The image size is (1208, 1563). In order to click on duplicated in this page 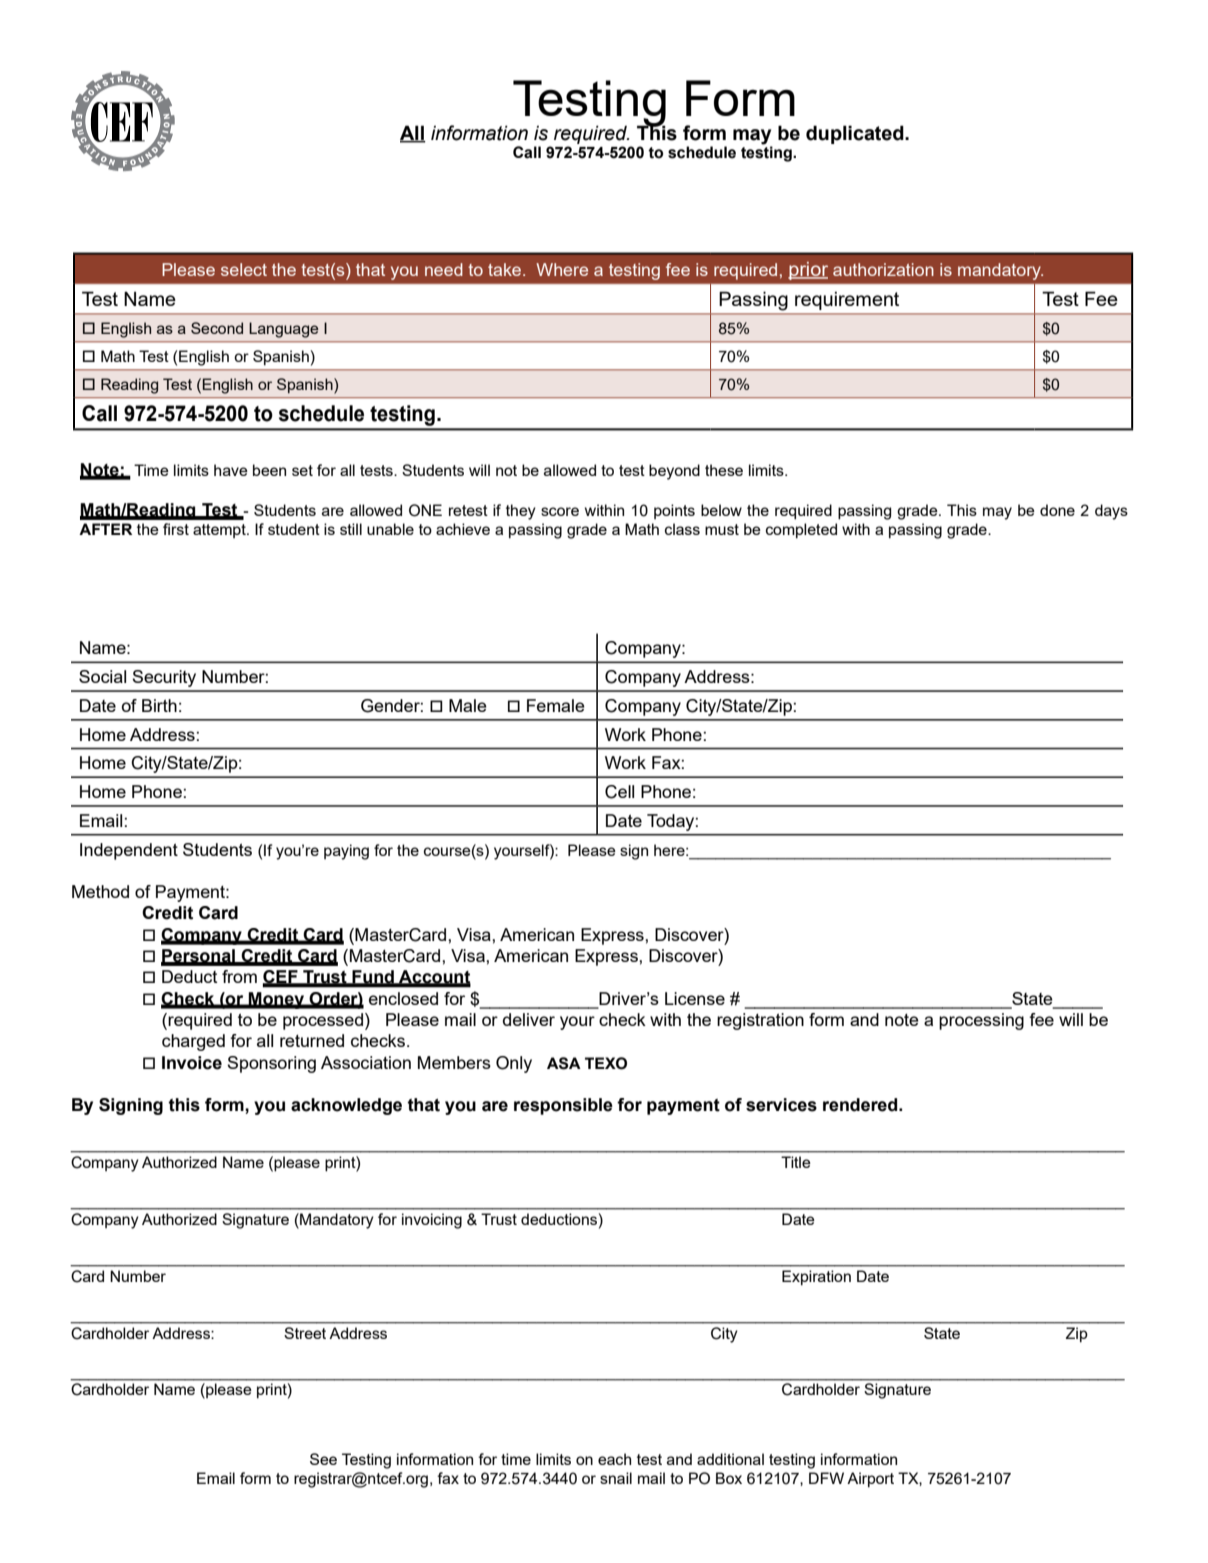, I will do `click(856, 134)`.
